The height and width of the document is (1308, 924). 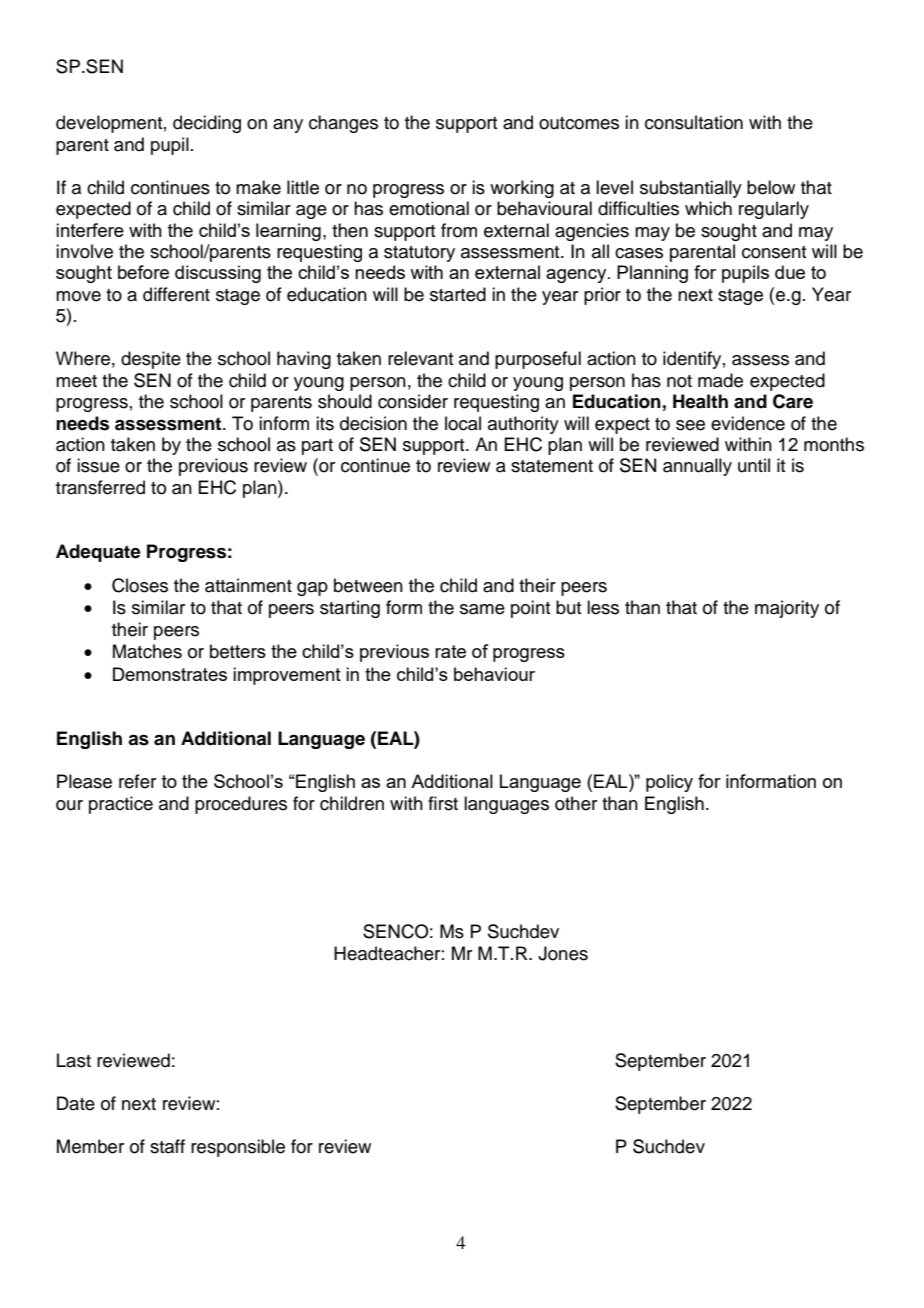 What do you see at coordinates (207, 124) in the document?
I see `deciding` at bounding box center [207, 124].
